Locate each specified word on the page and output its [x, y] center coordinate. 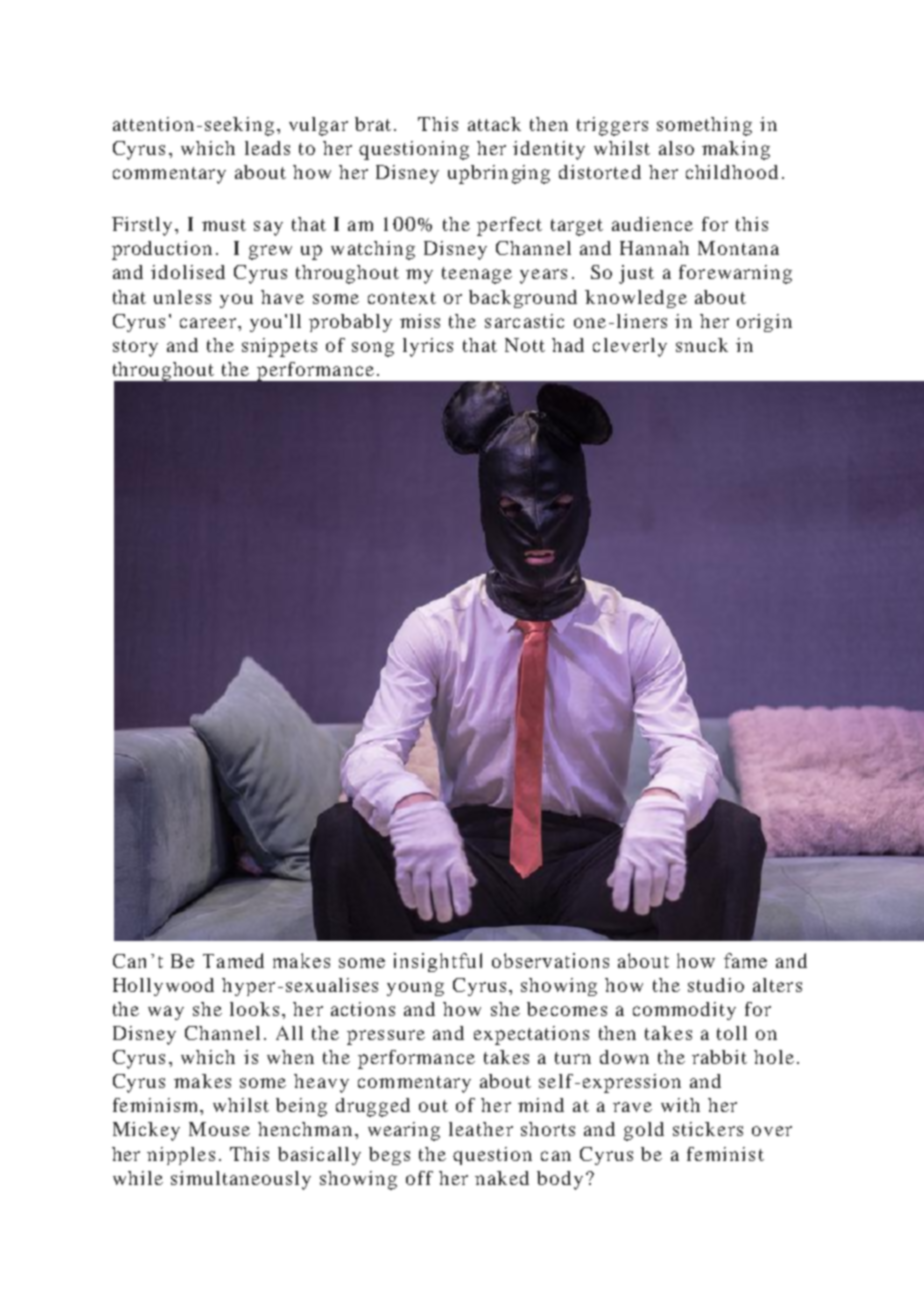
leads [267, 148]
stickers [708, 1129]
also [676, 148]
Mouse [219, 1129]
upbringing [499, 174]
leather [481, 1129]
